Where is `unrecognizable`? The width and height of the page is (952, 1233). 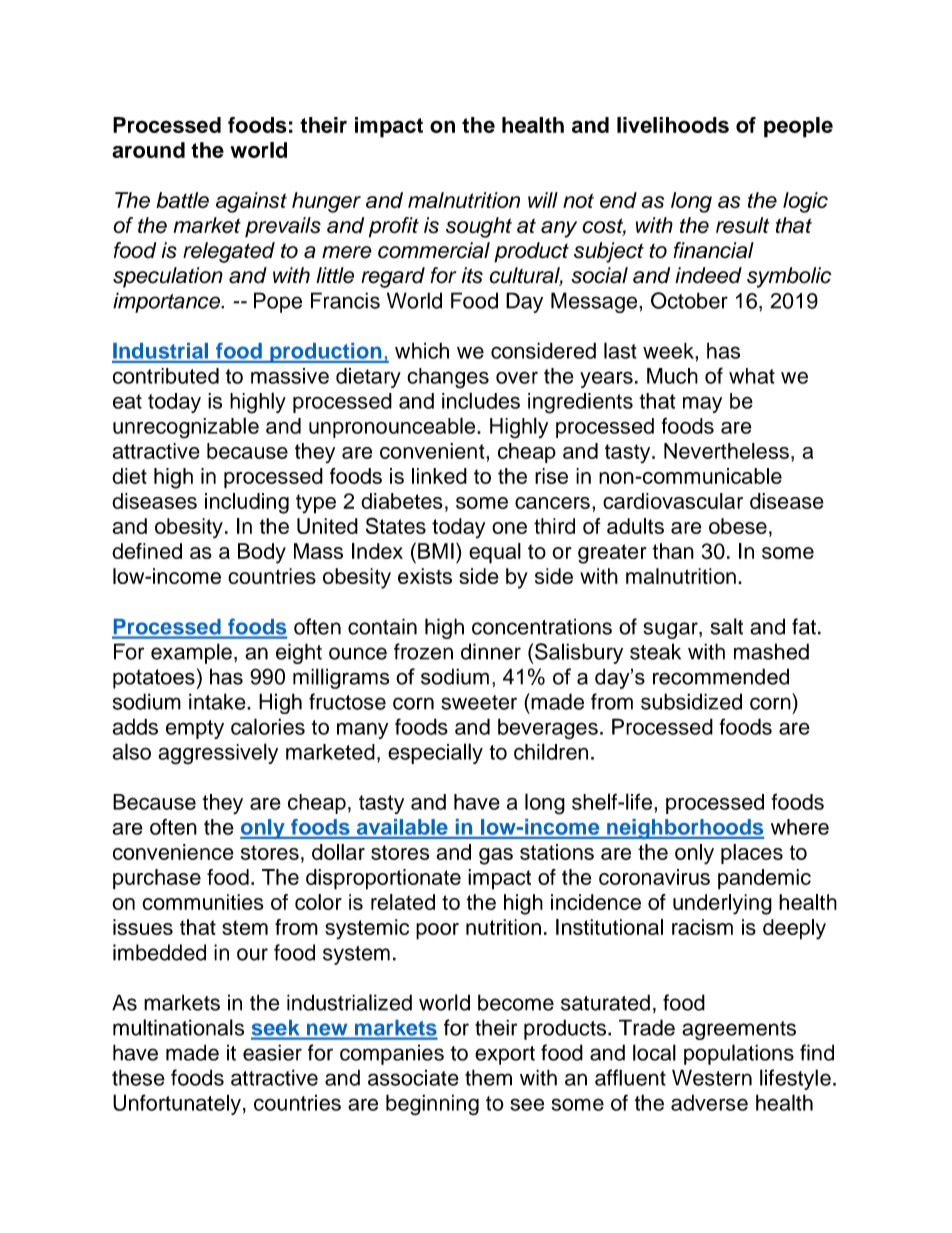
unrecognizable is located at coordinates (186, 428).
